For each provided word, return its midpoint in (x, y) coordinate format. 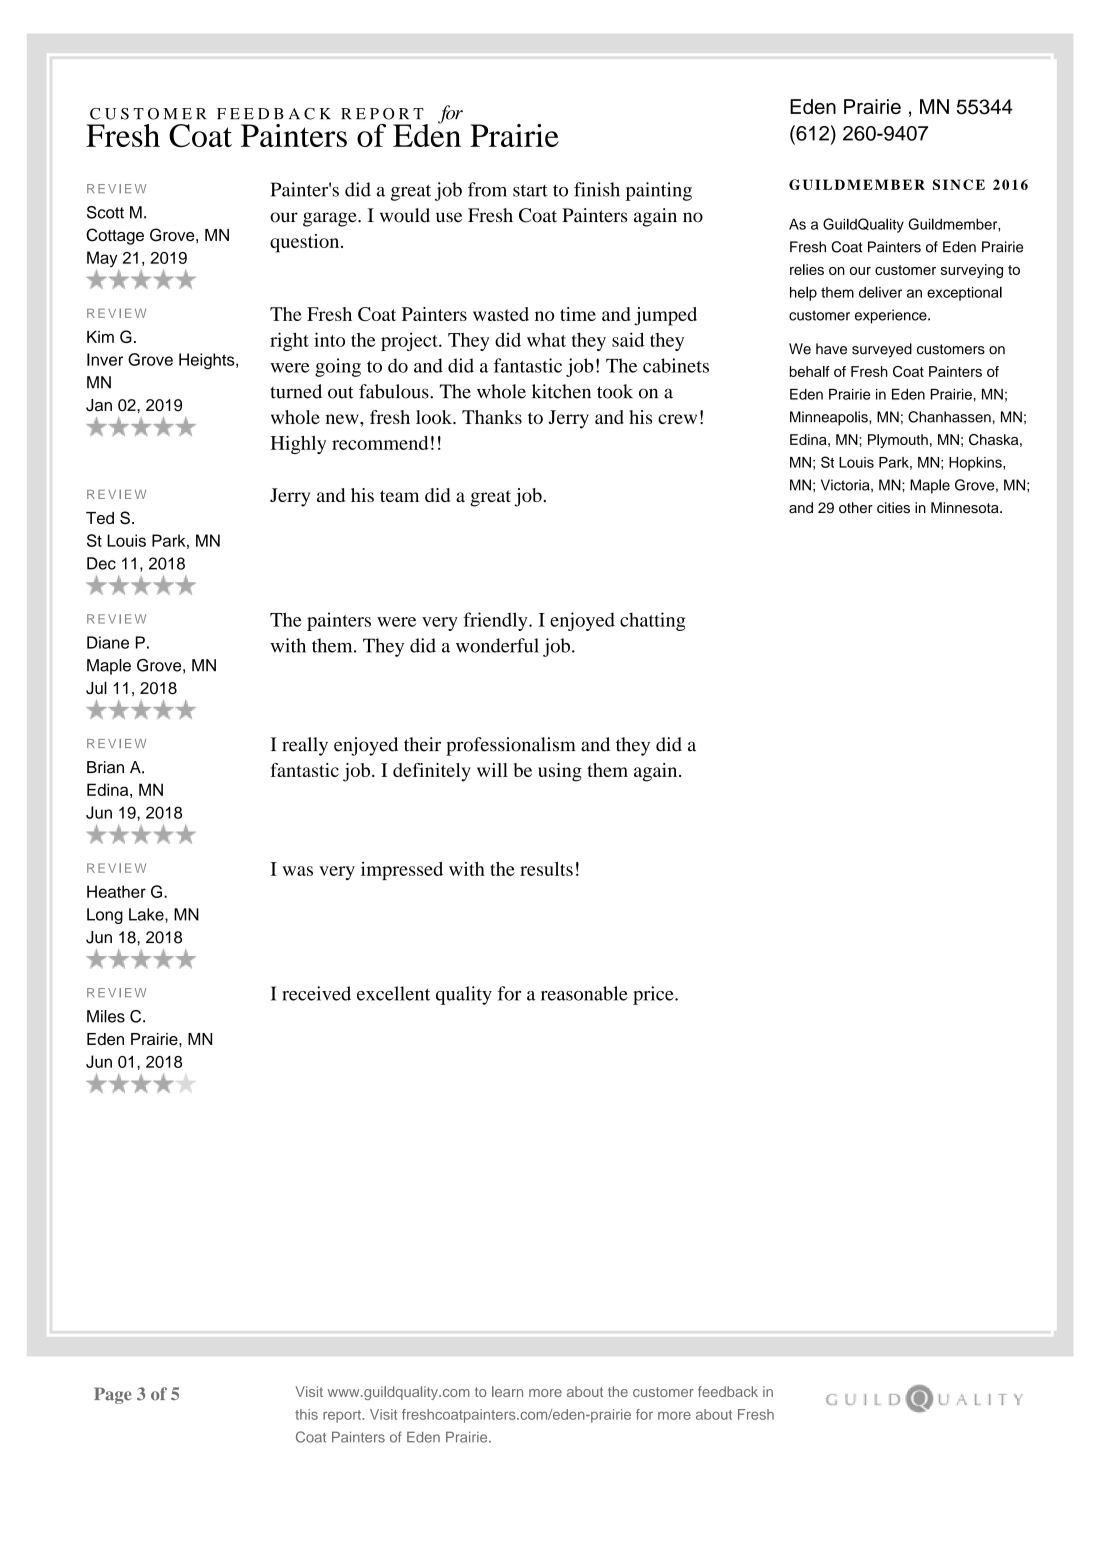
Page (113, 1395)
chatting (653, 621)
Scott (105, 212)
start (530, 191)
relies (807, 269)
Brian (105, 767)
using (560, 772)
